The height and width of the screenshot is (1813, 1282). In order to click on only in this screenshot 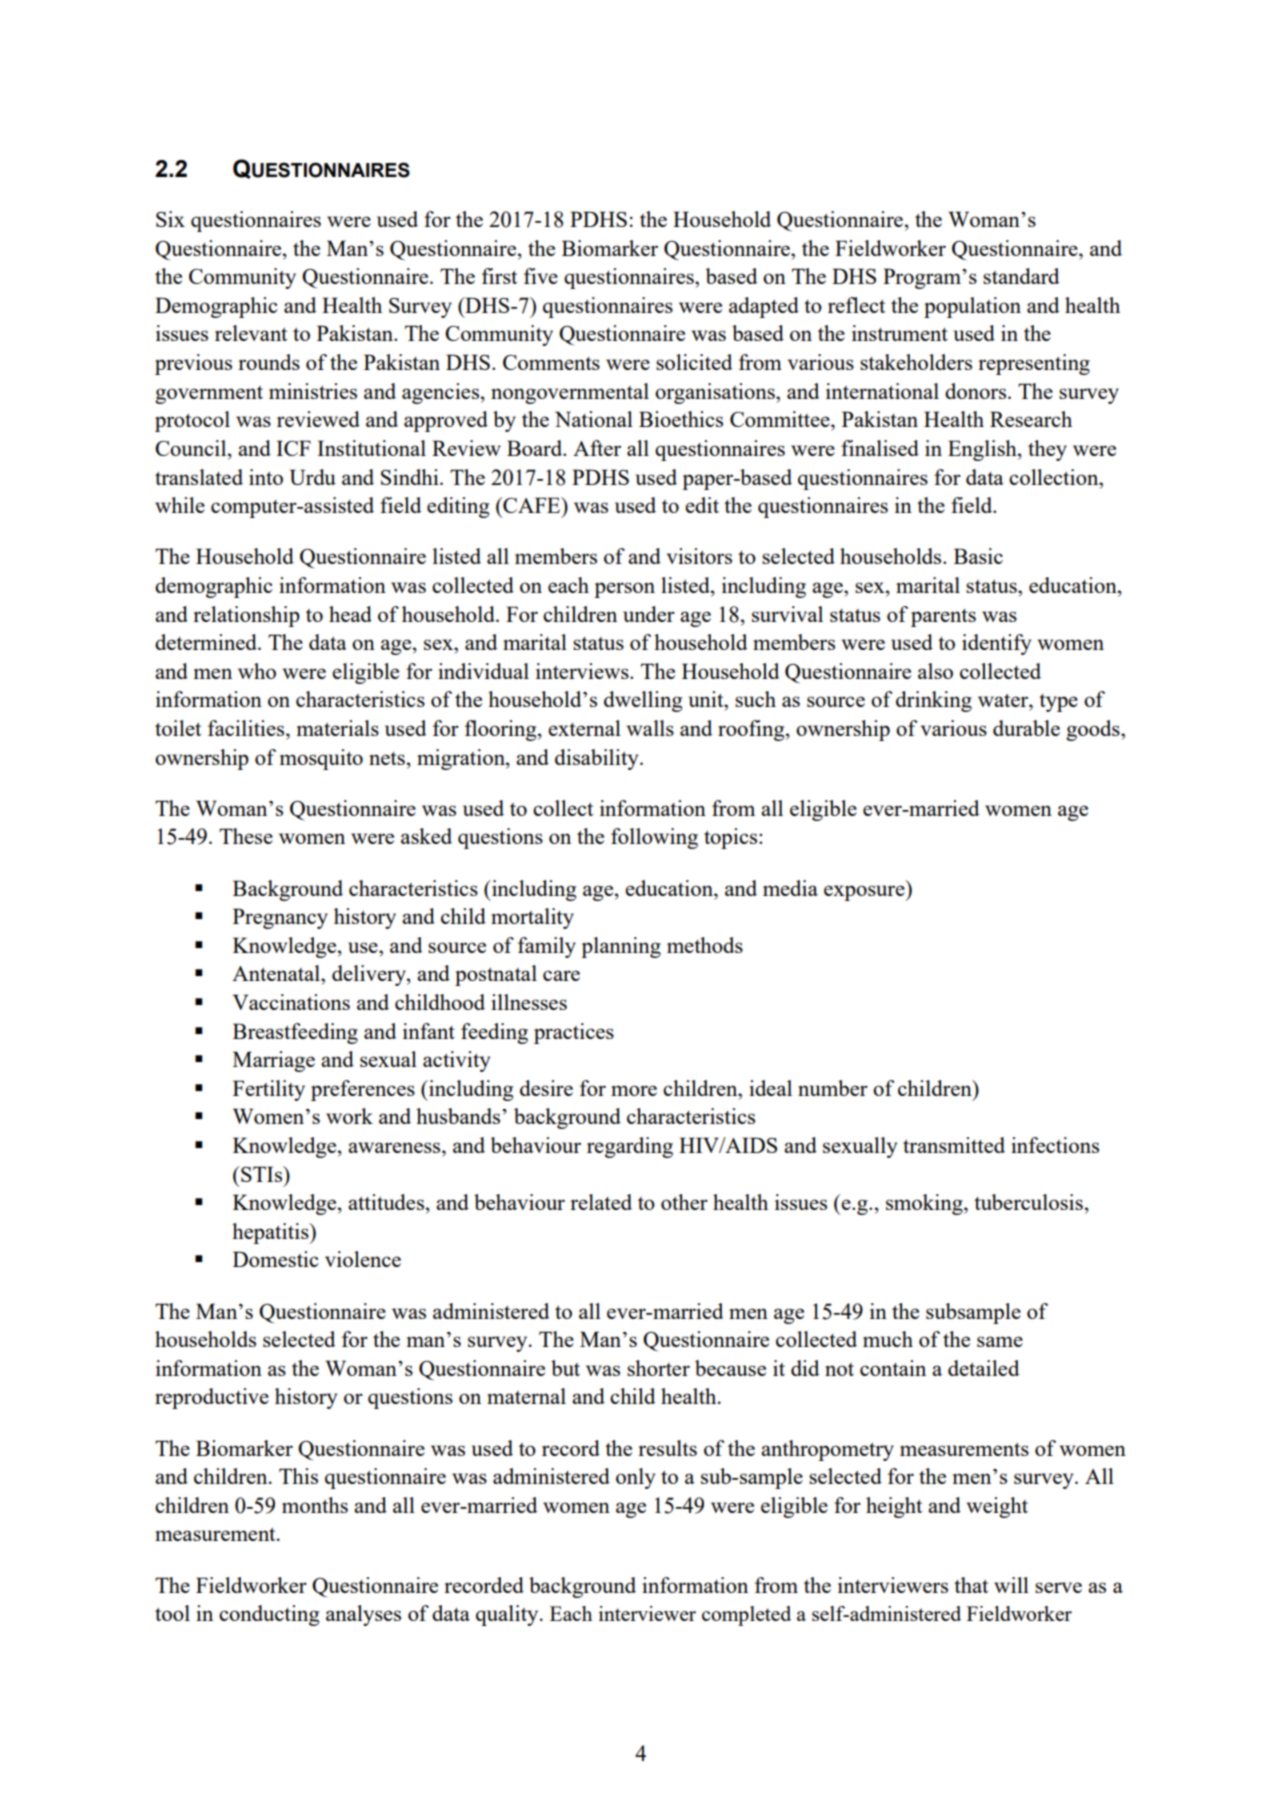, I will do `click(635, 1478)`.
